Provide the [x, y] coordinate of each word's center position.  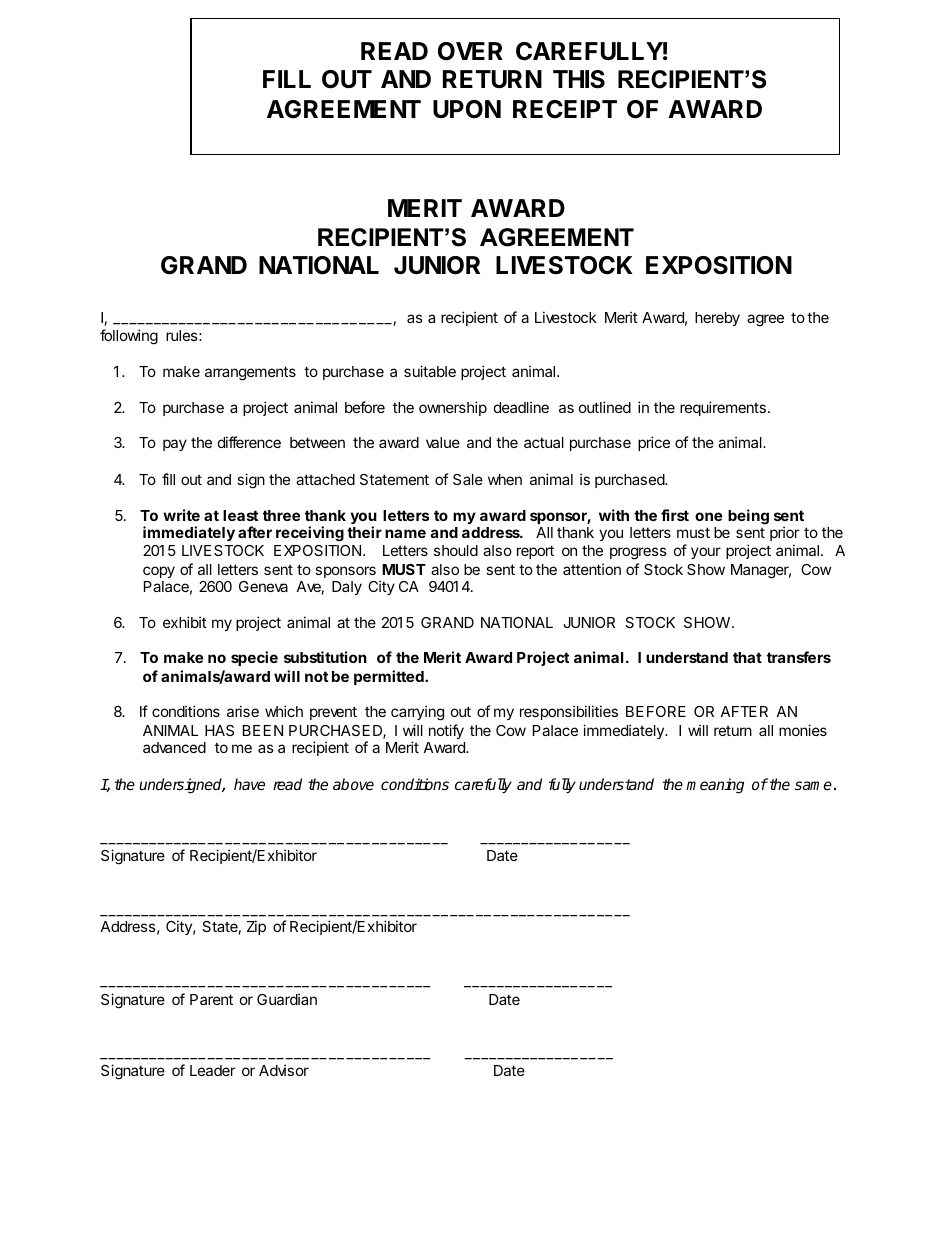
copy [159, 572]
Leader [212, 1070]
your [706, 553]
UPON [467, 109]
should [456, 550]
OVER [470, 51]
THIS [579, 79]
